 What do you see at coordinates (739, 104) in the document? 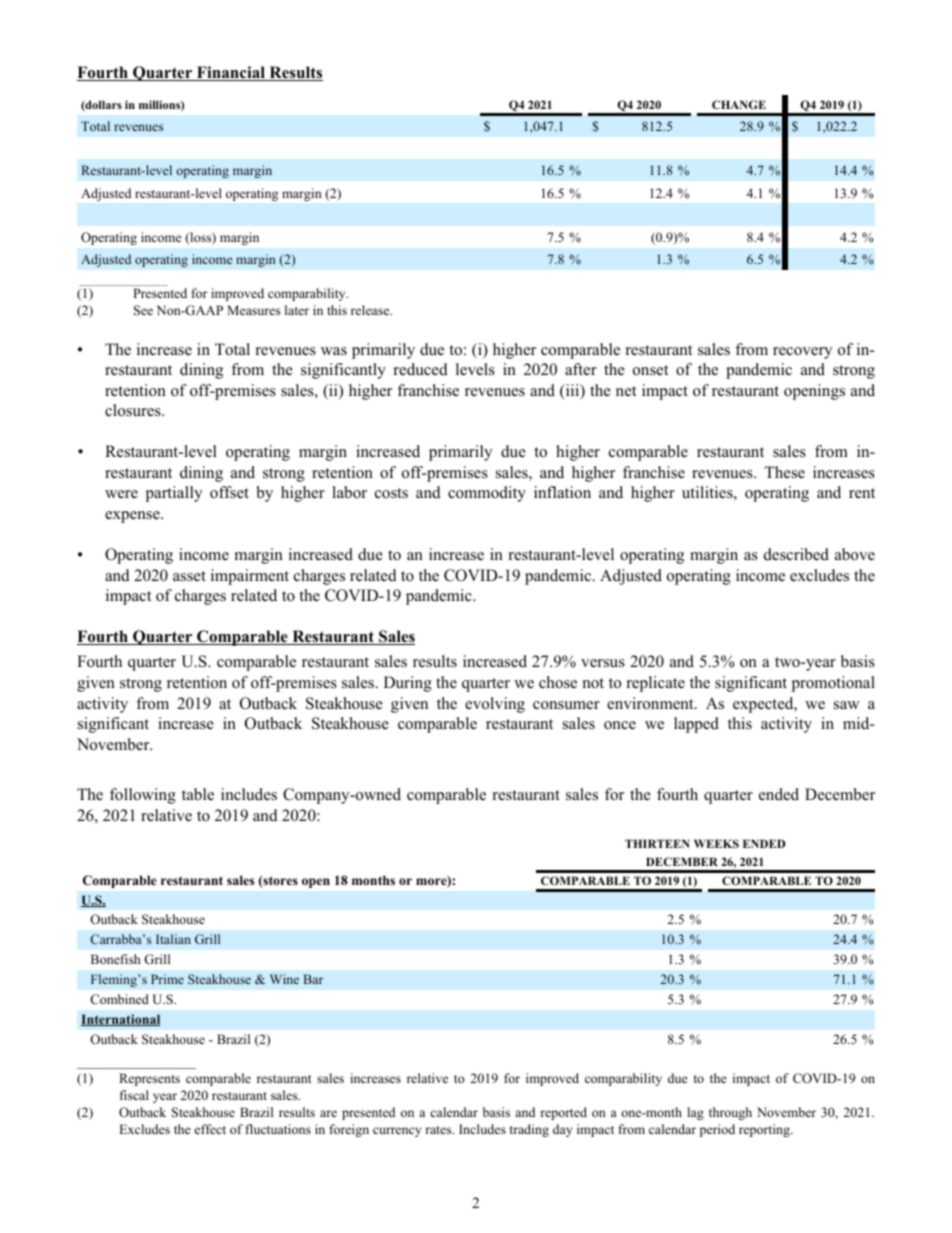
I see `CHANGE` at bounding box center [739, 104].
